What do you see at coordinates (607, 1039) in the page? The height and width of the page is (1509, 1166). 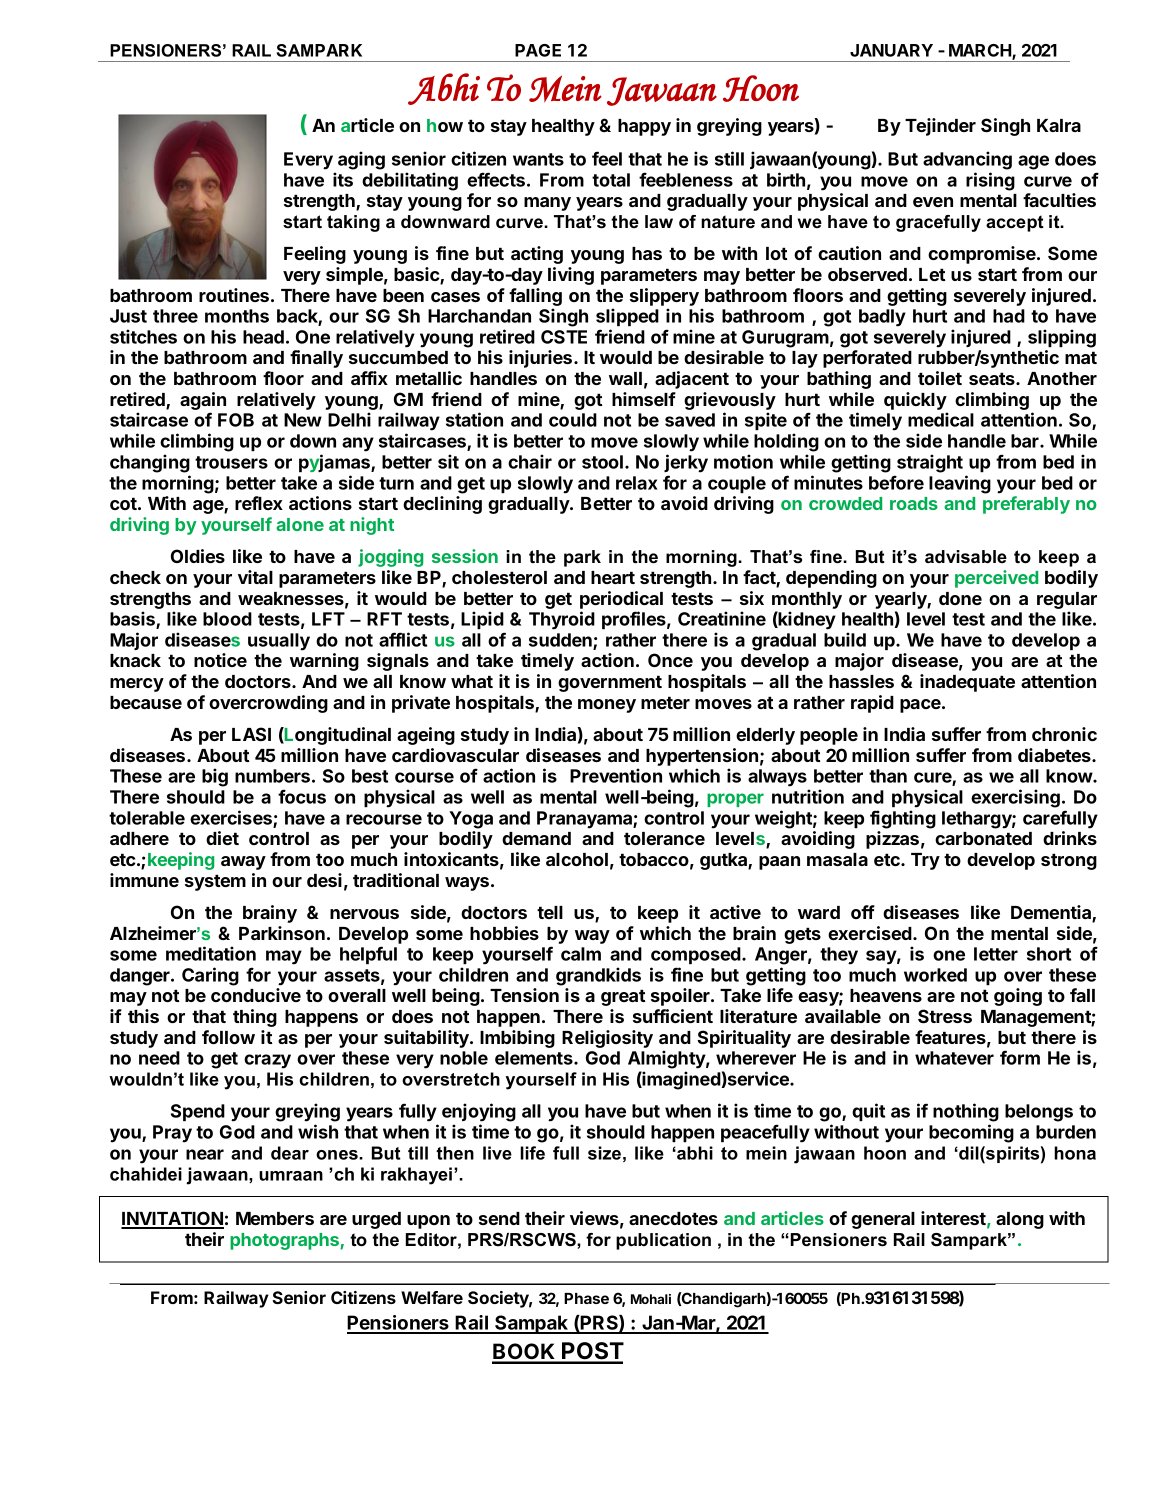 I see `Religiosity` at bounding box center [607, 1039].
